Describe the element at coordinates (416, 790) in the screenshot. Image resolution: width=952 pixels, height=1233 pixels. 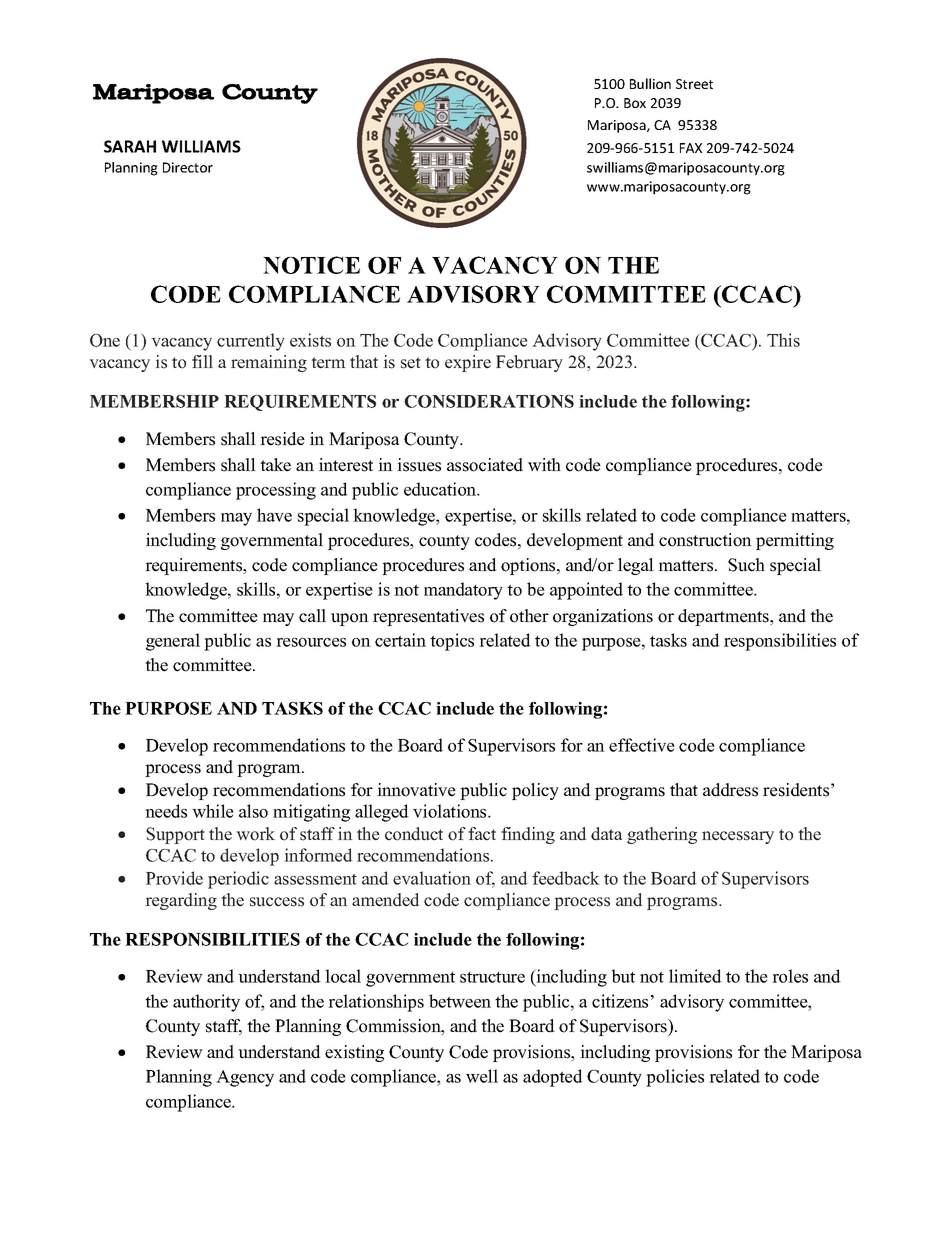
I see `innovative` at that location.
